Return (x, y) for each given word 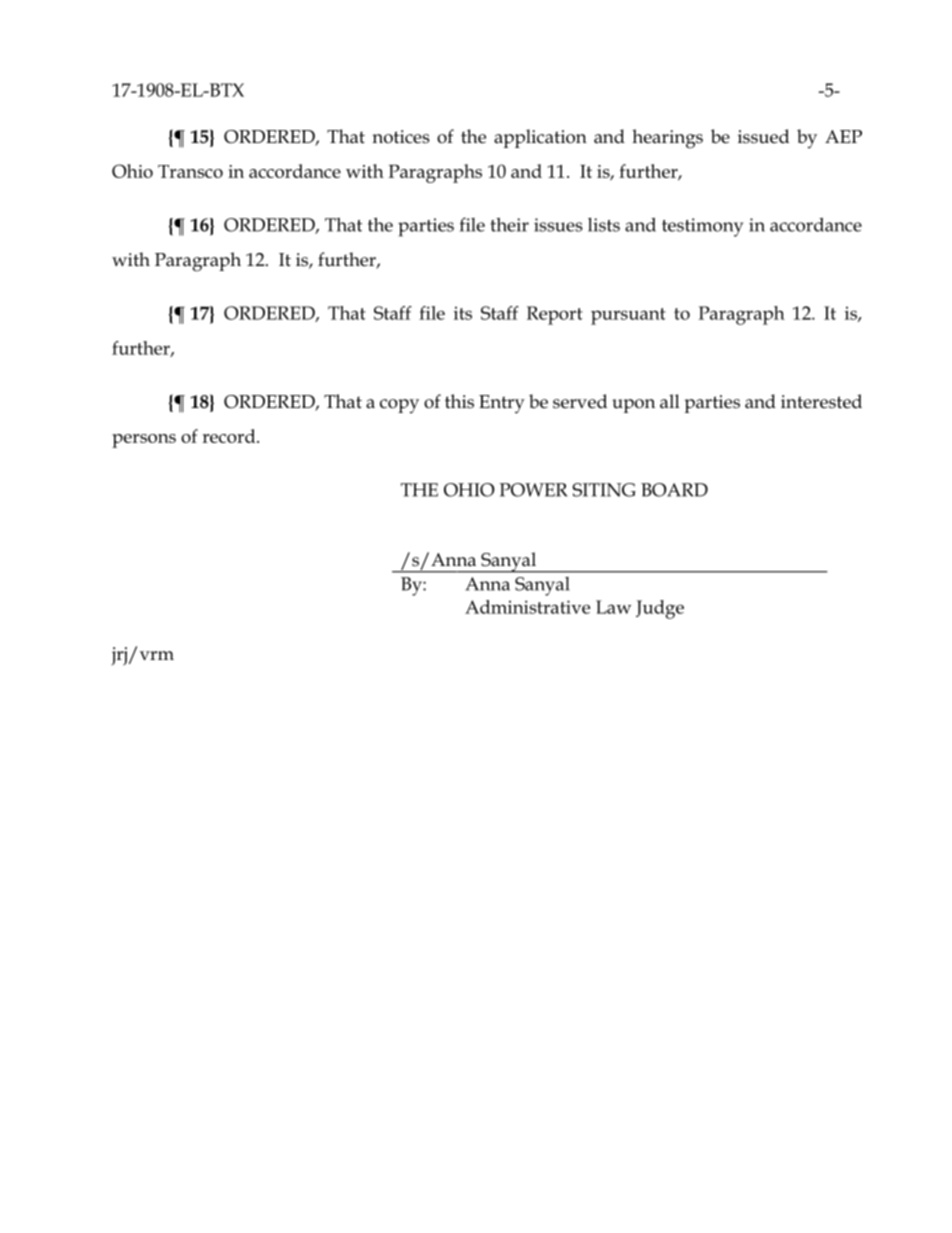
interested (821, 401)
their (510, 225)
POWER (533, 490)
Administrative (527, 607)
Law (613, 607)
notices (401, 137)
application (540, 138)
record (230, 436)
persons (144, 441)
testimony (702, 227)
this (459, 401)
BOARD (674, 490)
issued (763, 136)
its (463, 313)
